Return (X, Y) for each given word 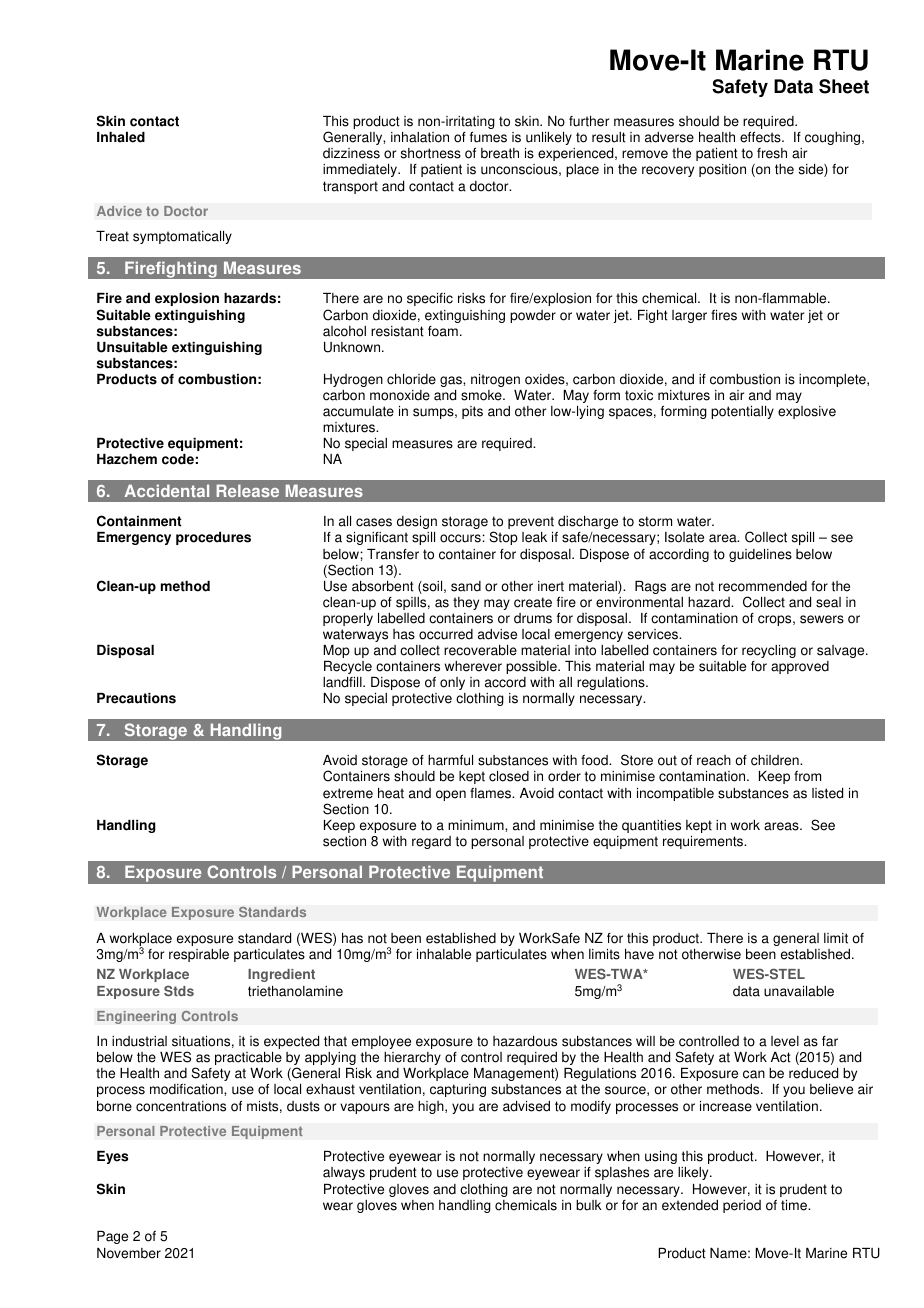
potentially (742, 412)
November (129, 1253)
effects (761, 137)
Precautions (136, 698)
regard (431, 842)
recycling (769, 651)
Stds (179, 991)
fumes (488, 137)
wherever (473, 666)
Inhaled (121, 137)
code (178, 459)
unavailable (799, 991)
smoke (482, 395)
